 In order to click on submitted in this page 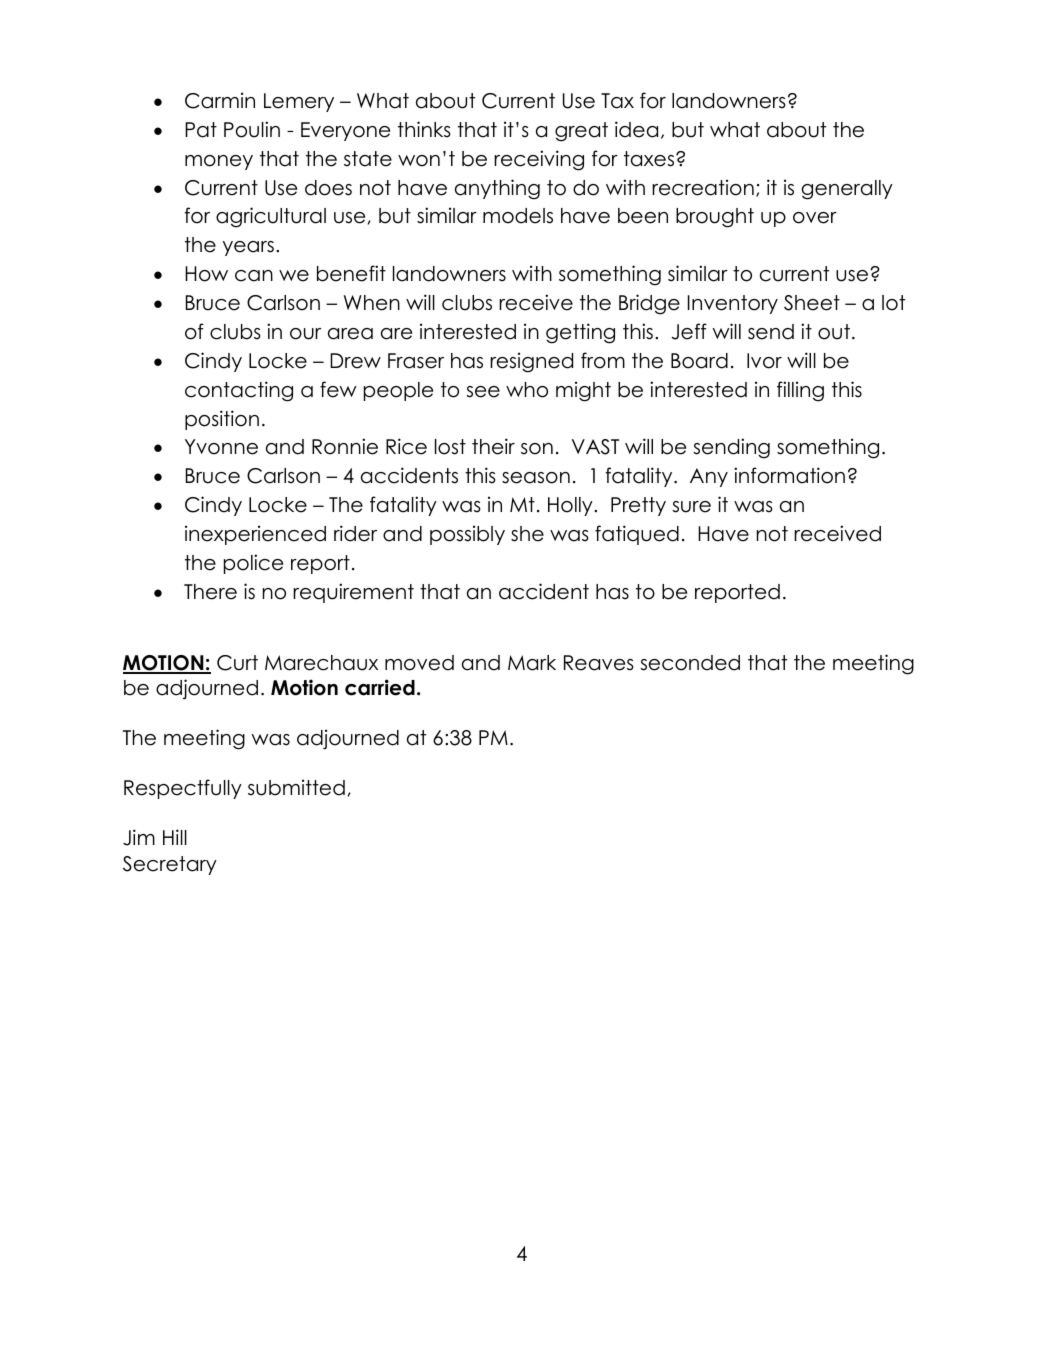, I will do `click(296, 787)`.
